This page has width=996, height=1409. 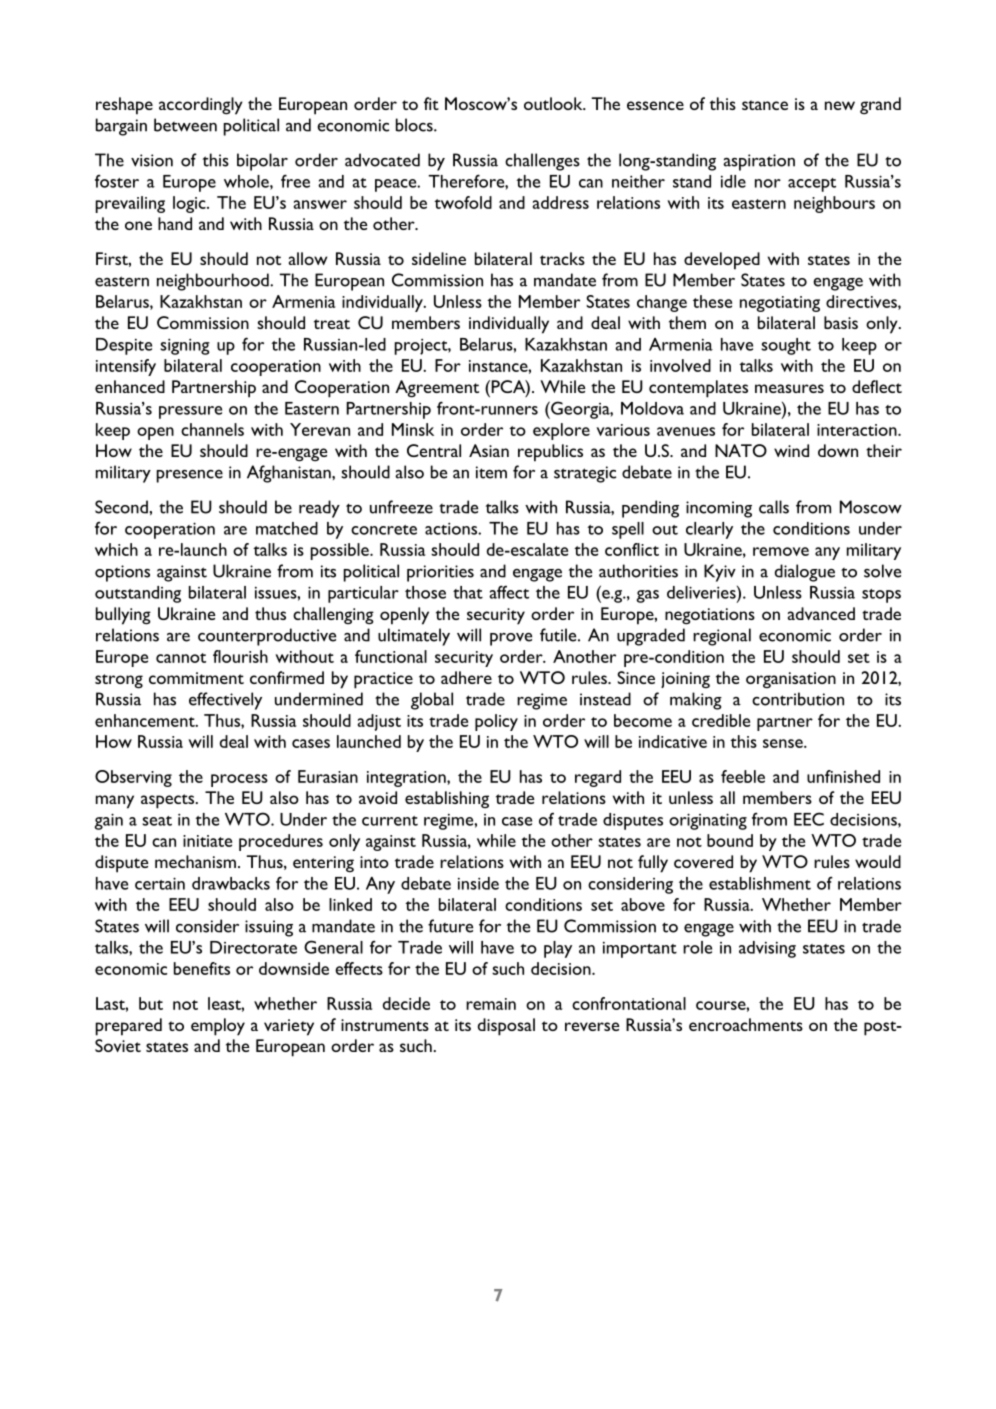 What do you see at coordinates (185, 125) in the page?
I see `between` at bounding box center [185, 125].
